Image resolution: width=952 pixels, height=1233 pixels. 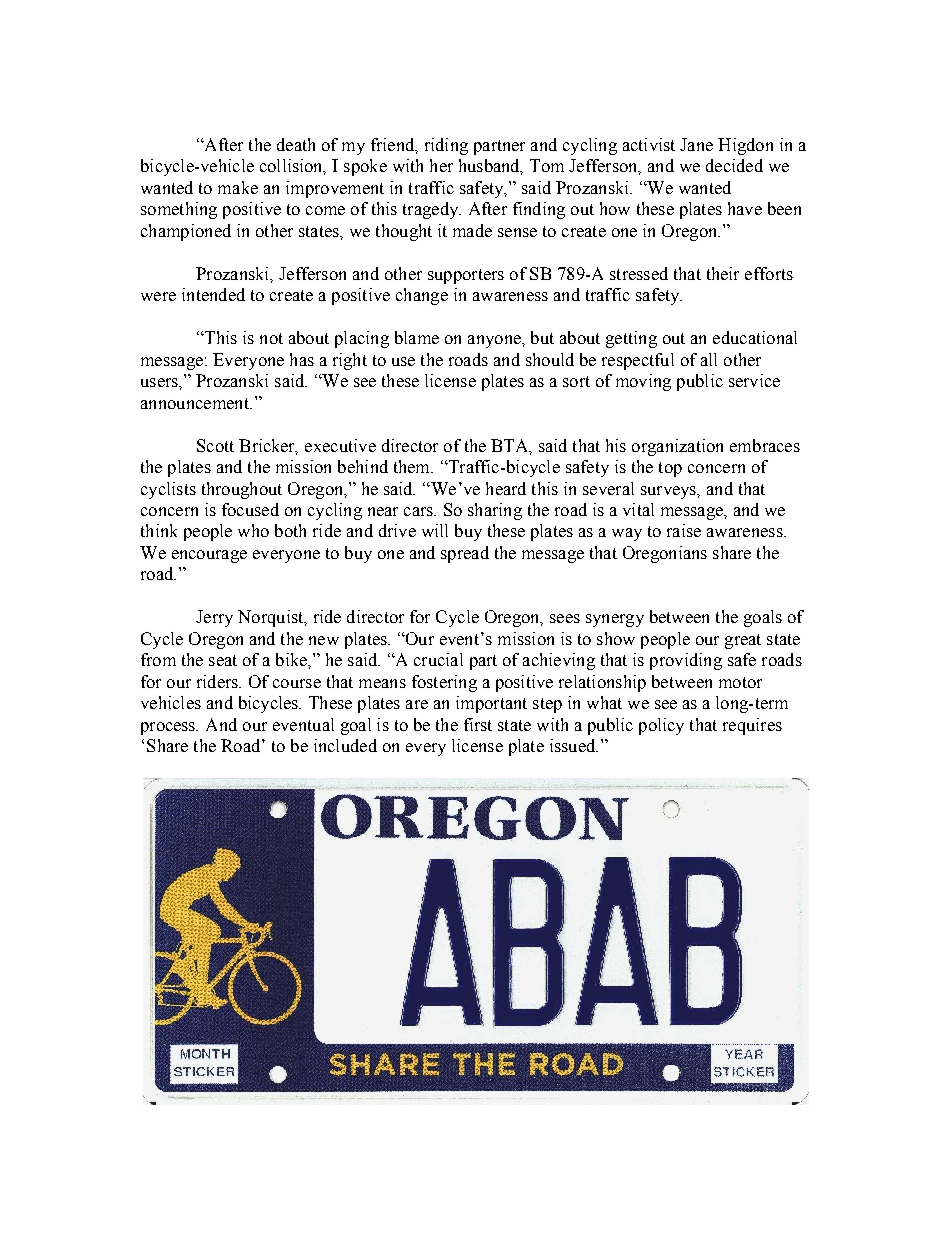 I want to click on process, so click(x=169, y=728).
